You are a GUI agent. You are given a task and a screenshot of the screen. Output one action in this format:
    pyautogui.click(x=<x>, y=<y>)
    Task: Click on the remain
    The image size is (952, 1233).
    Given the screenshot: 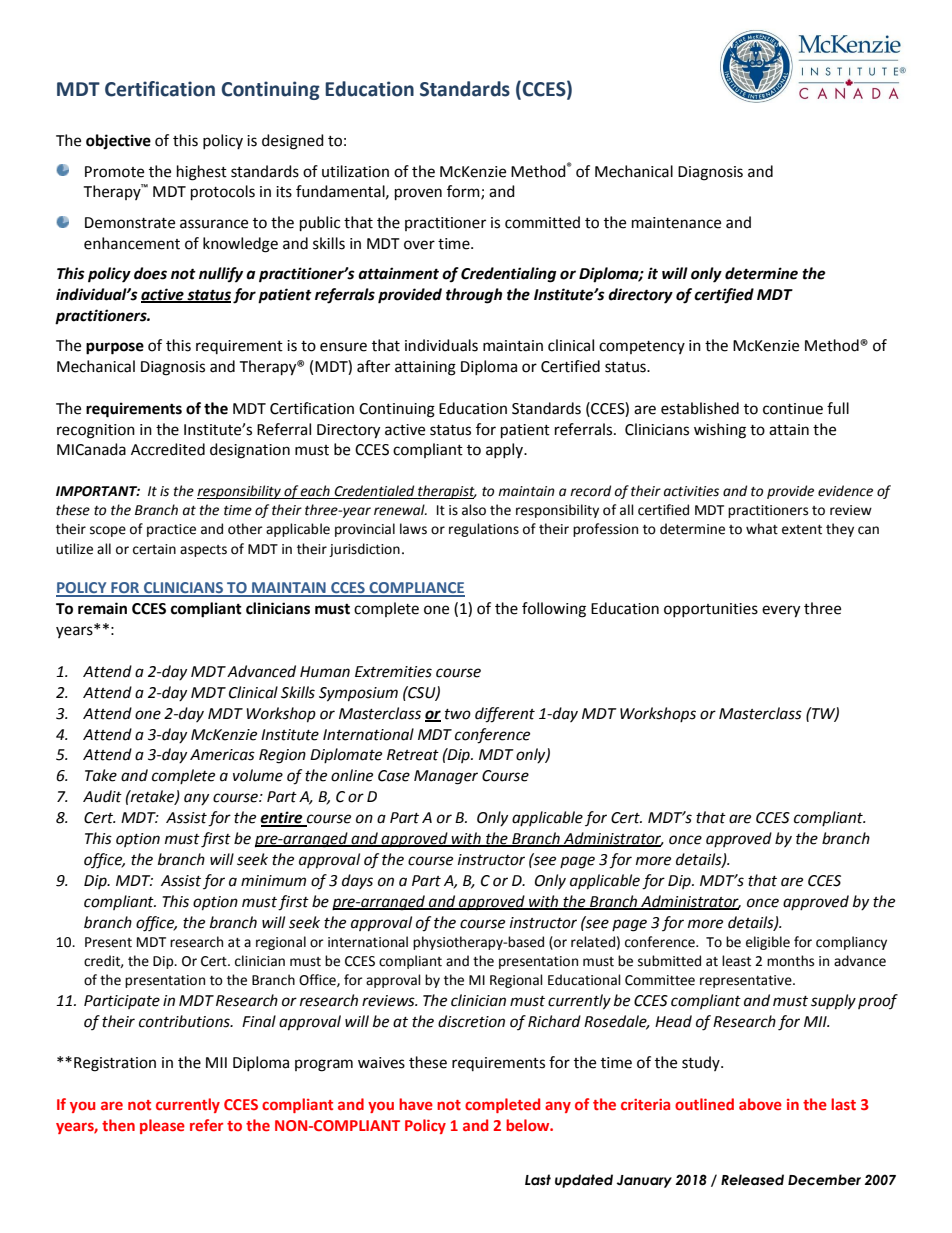 What is the action you would take?
    pyautogui.click(x=102, y=608)
